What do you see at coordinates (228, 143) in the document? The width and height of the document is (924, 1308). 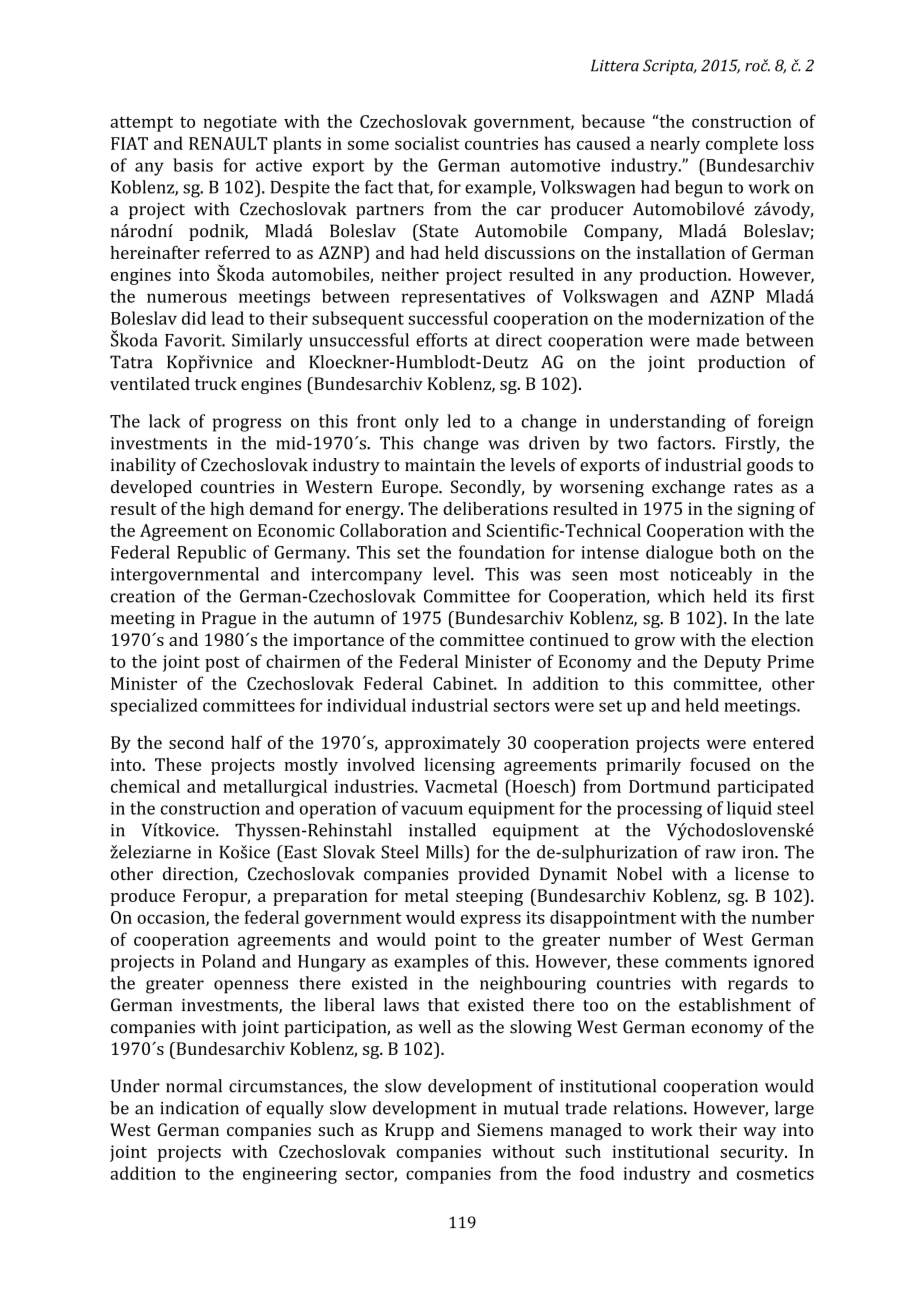 I see `RENAULT` at bounding box center [228, 143].
